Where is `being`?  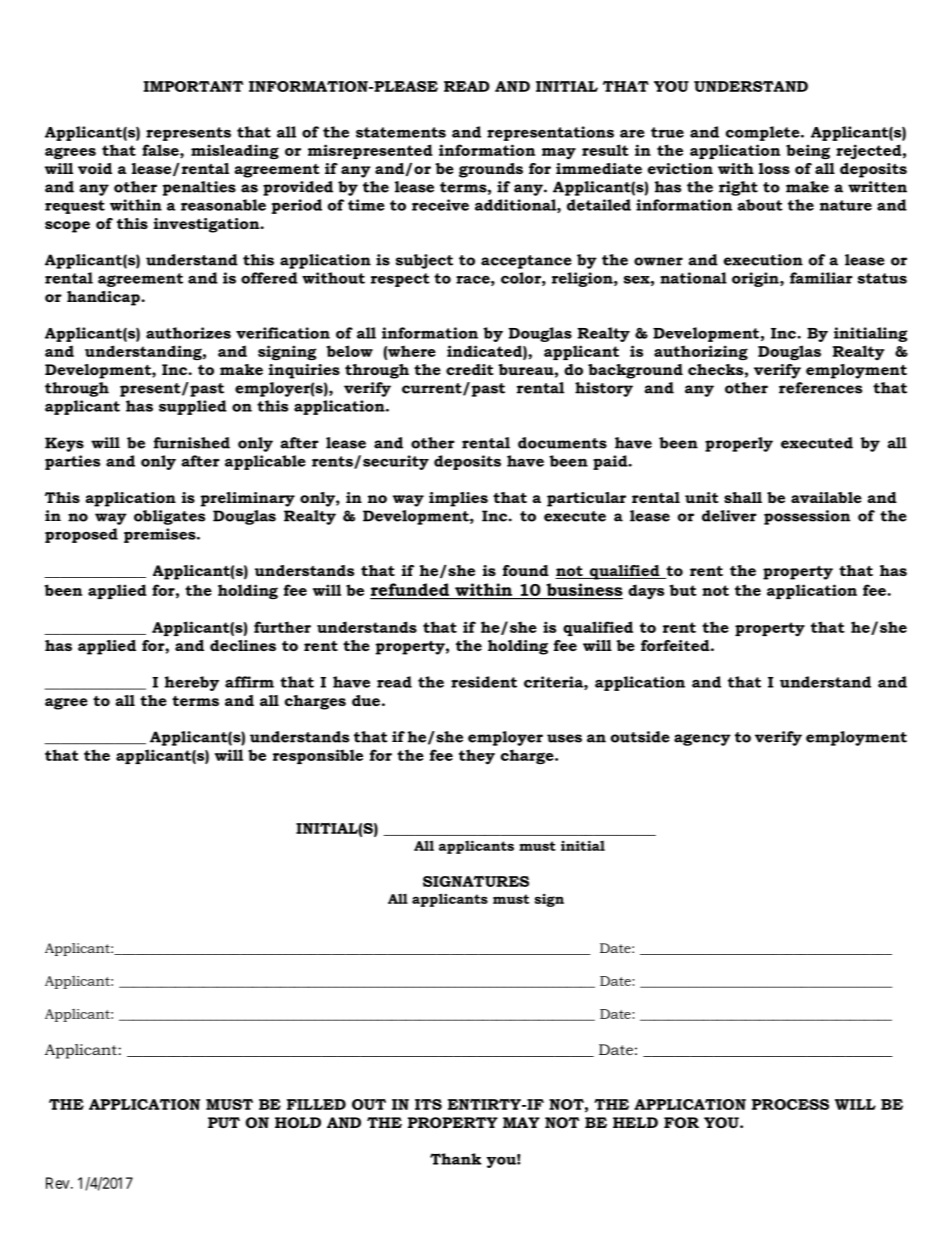
being is located at coordinates (808, 151).
